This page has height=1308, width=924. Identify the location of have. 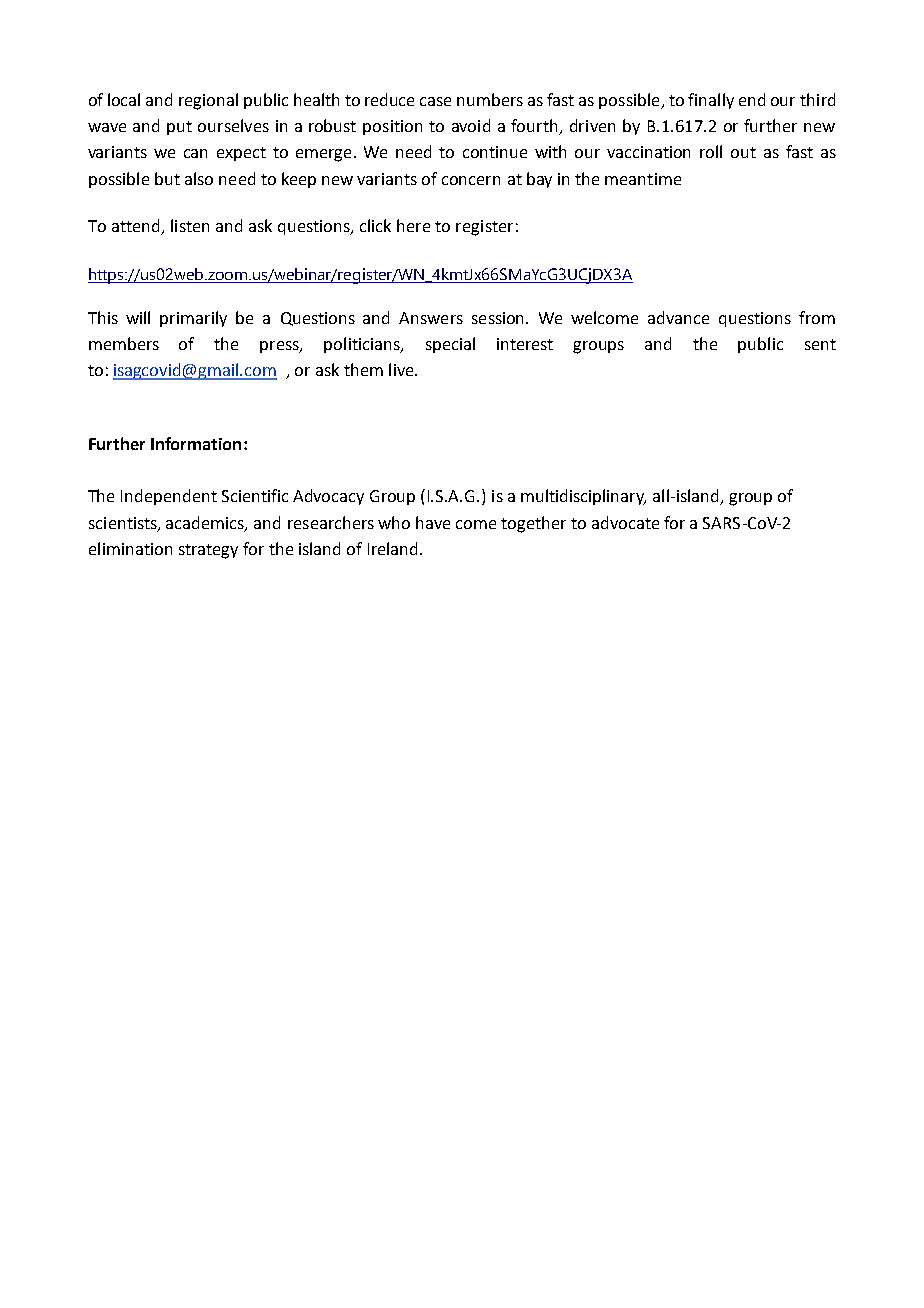
(433, 522).
